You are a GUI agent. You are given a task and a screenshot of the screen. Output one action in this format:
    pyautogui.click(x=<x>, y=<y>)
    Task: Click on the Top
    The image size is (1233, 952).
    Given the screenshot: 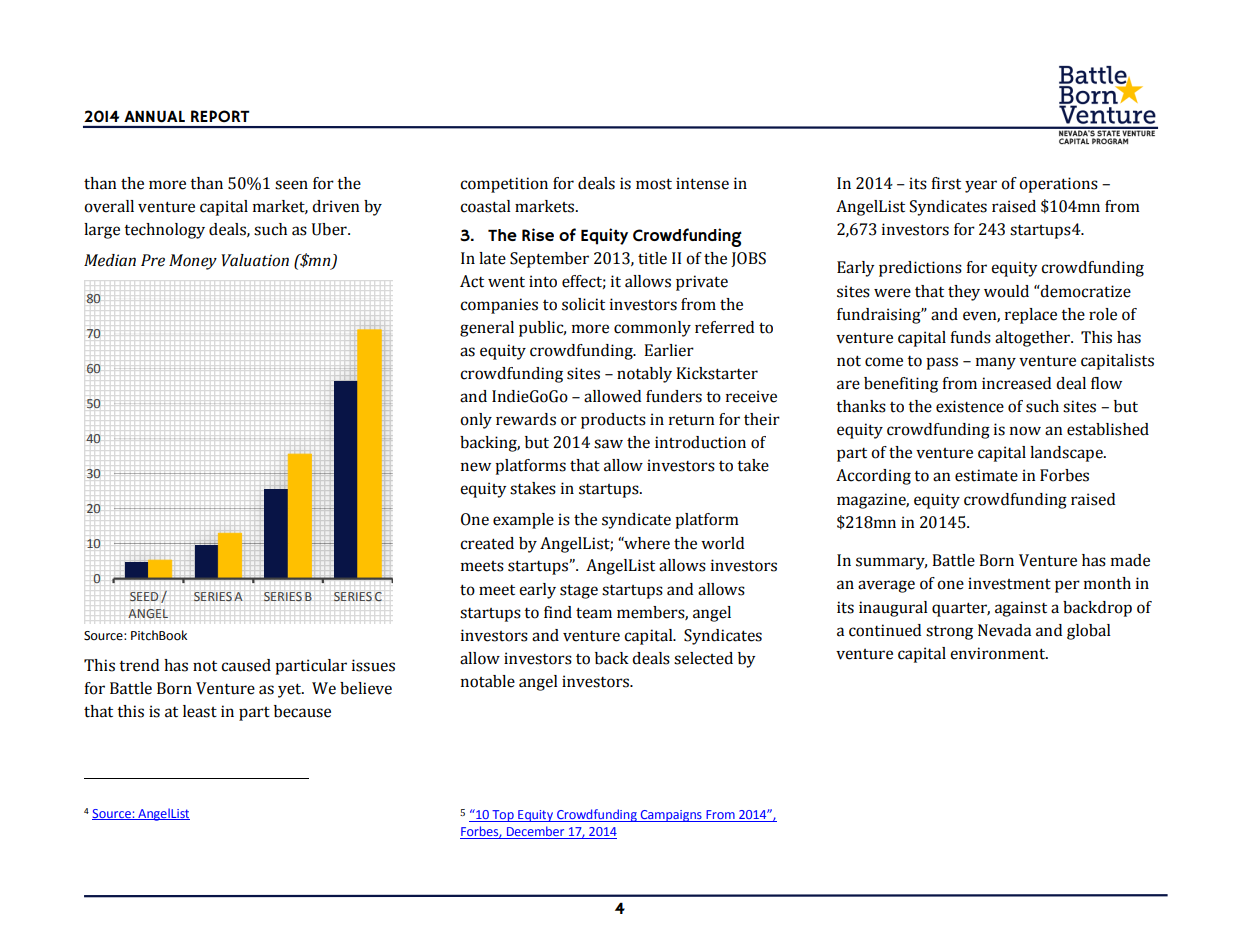 What is the action you would take?
    pyautogui.click(x=503, y=816)
